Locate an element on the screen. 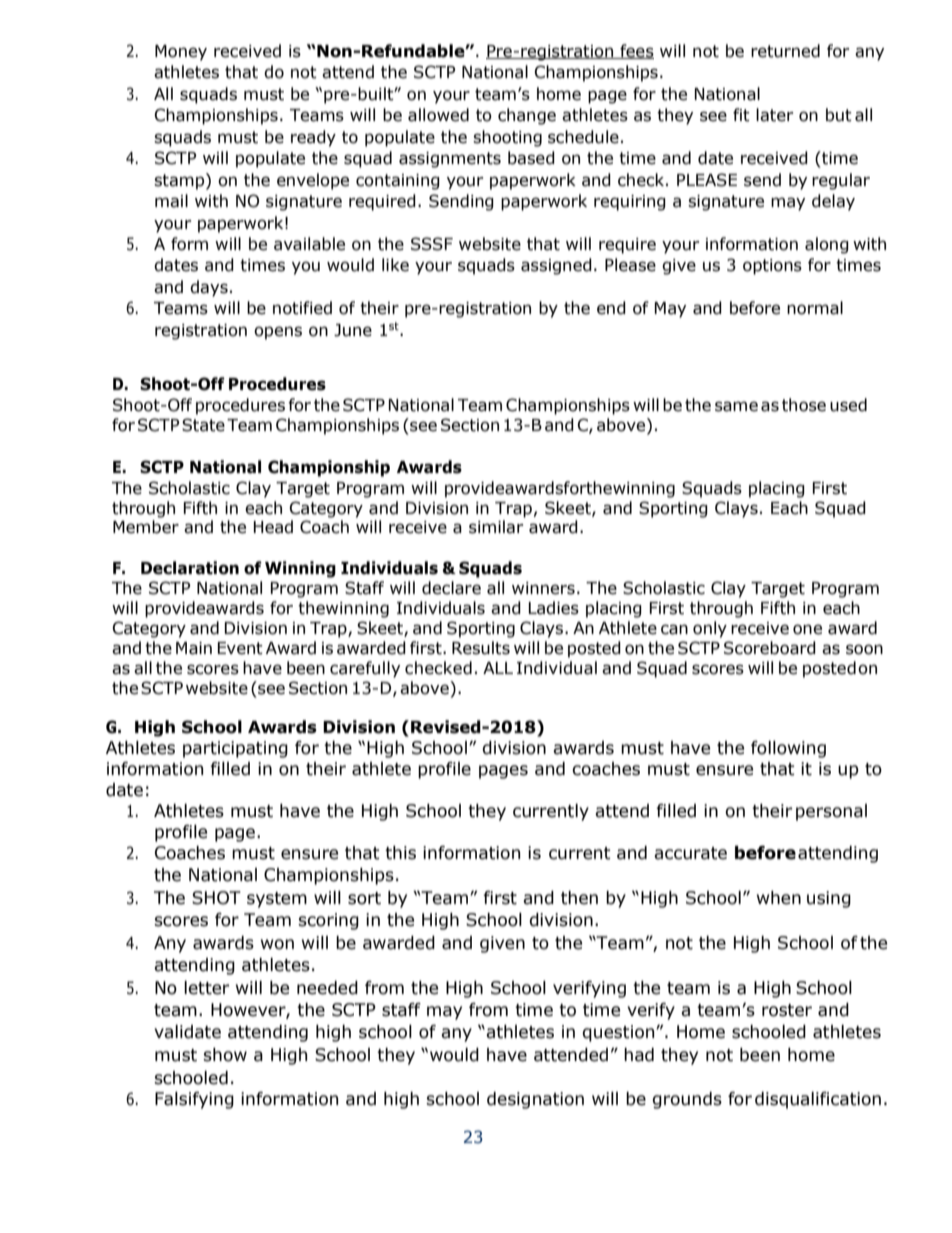 This screenshot has width=952, height=1233. Money is located at coordinates (181, 53).
